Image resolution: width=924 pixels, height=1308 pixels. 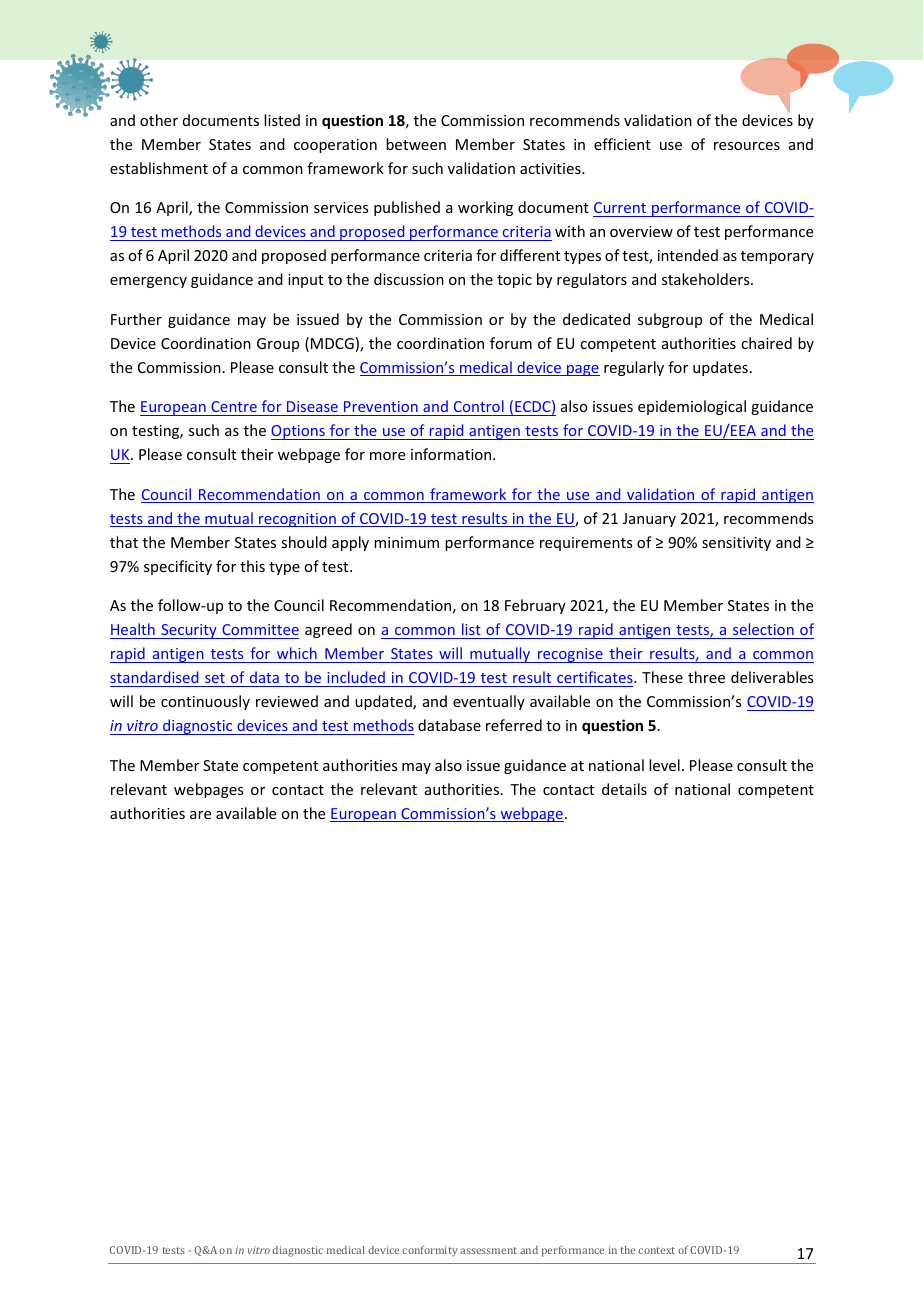 I want to click on Centre, so click(x=234, y=406).
